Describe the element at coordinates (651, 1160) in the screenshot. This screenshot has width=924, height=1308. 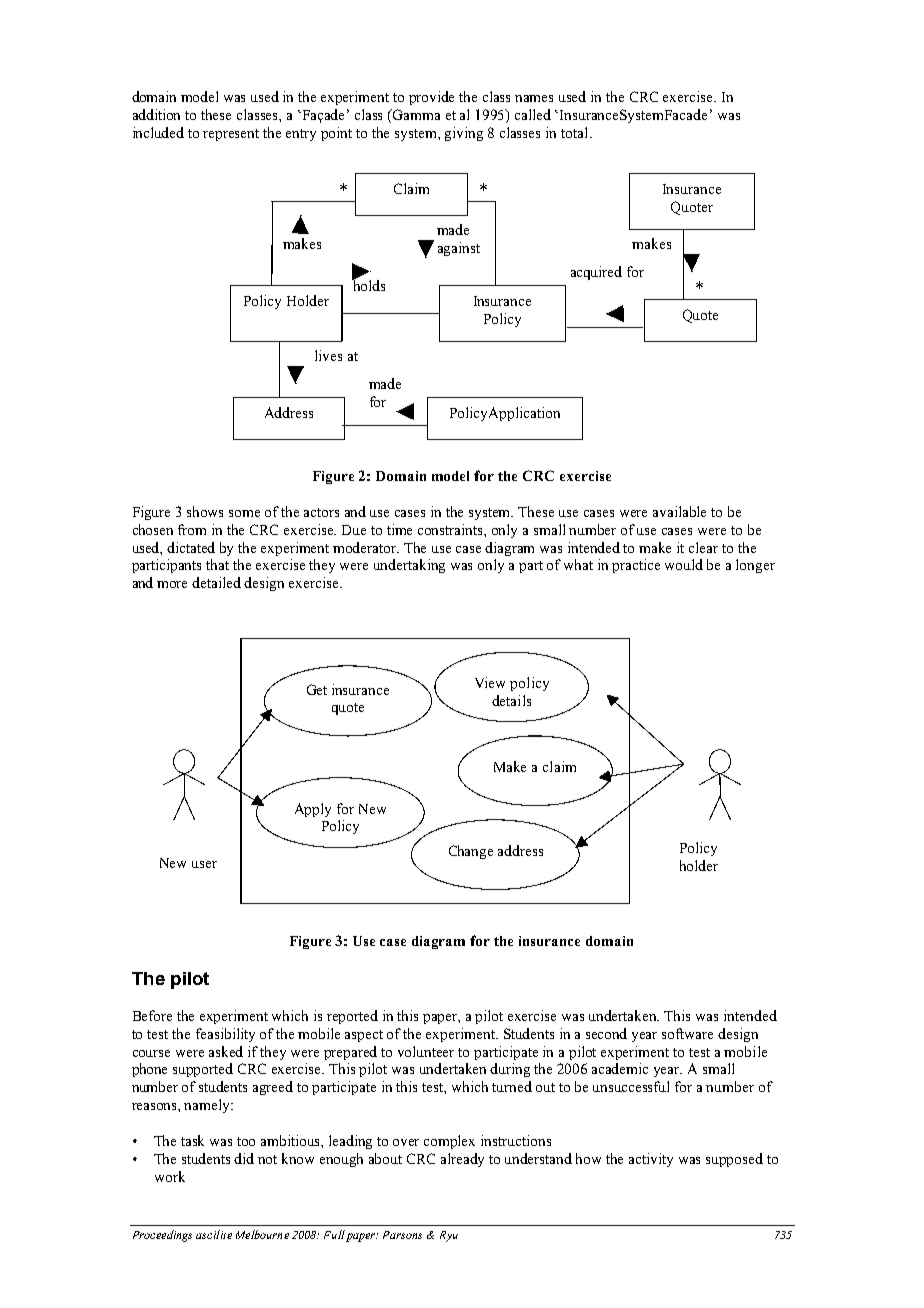
I see `activity` at that location.
